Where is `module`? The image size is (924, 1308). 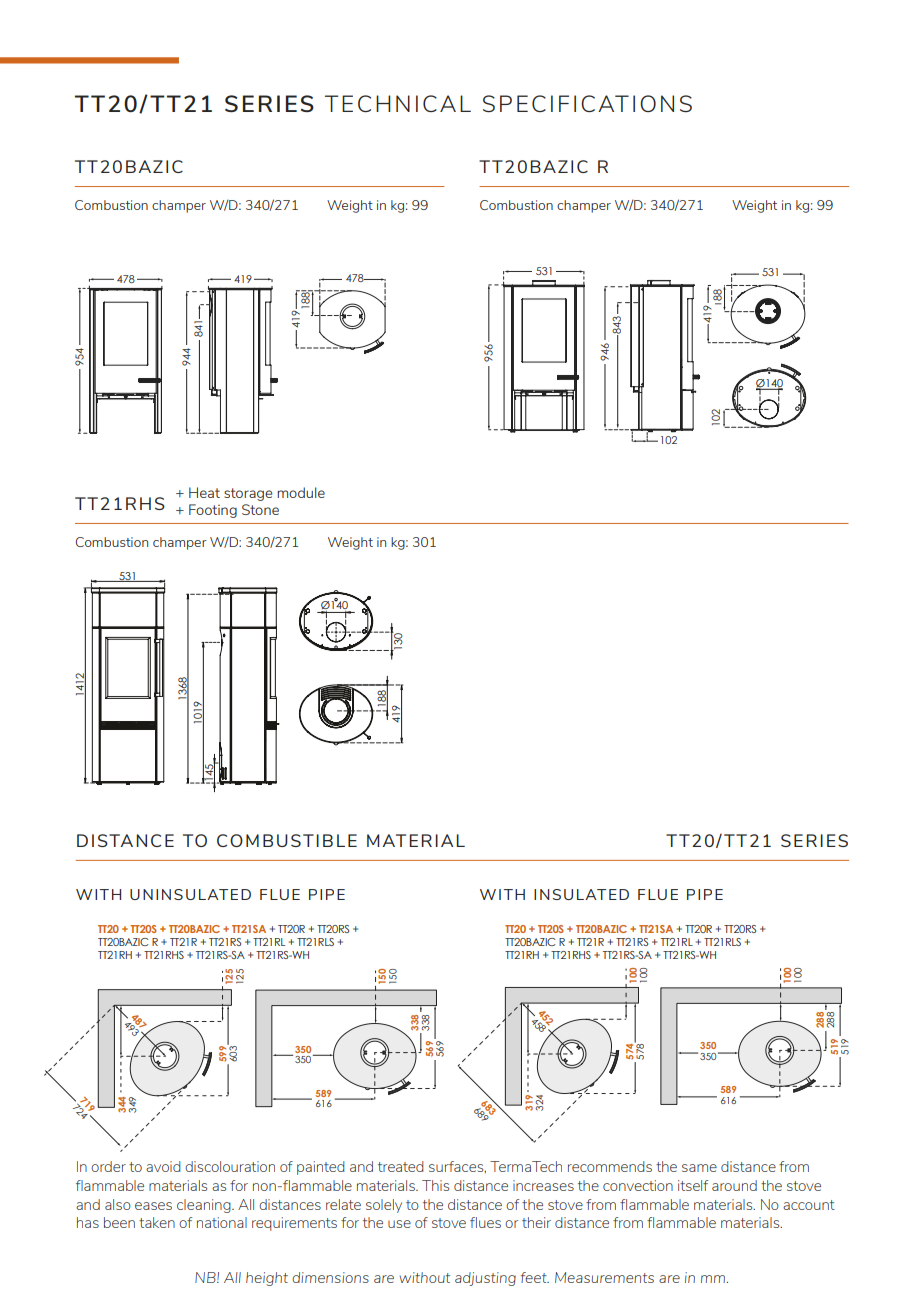
module is located at coordinates (301, 492).
